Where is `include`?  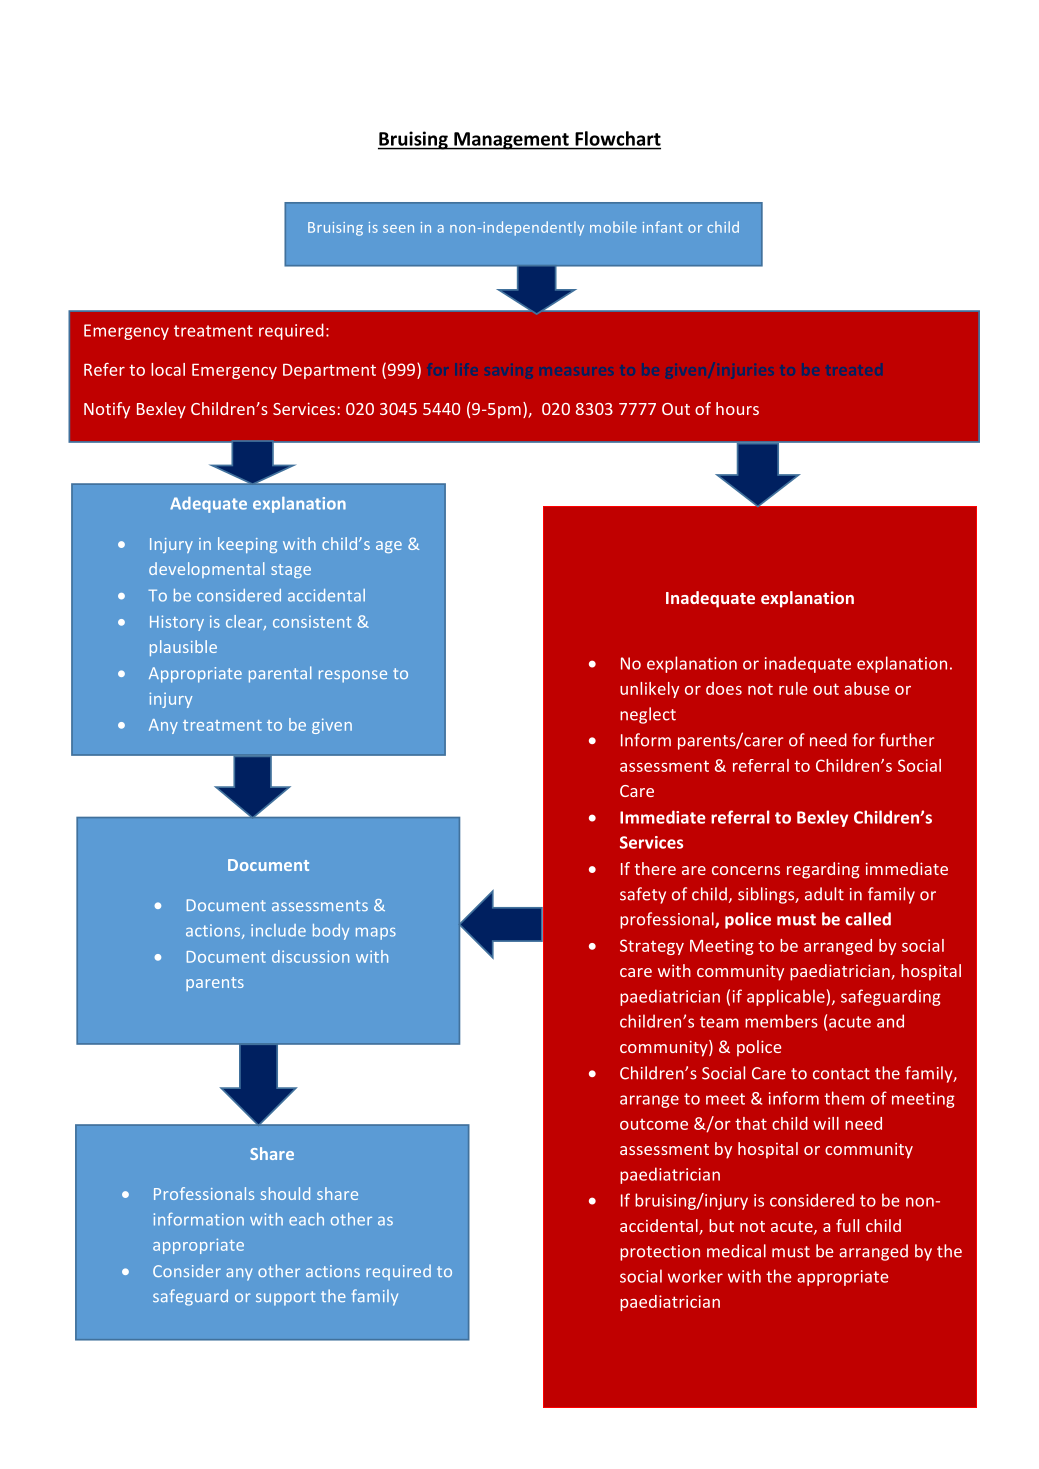 include is located at coordinates (278, 930).
